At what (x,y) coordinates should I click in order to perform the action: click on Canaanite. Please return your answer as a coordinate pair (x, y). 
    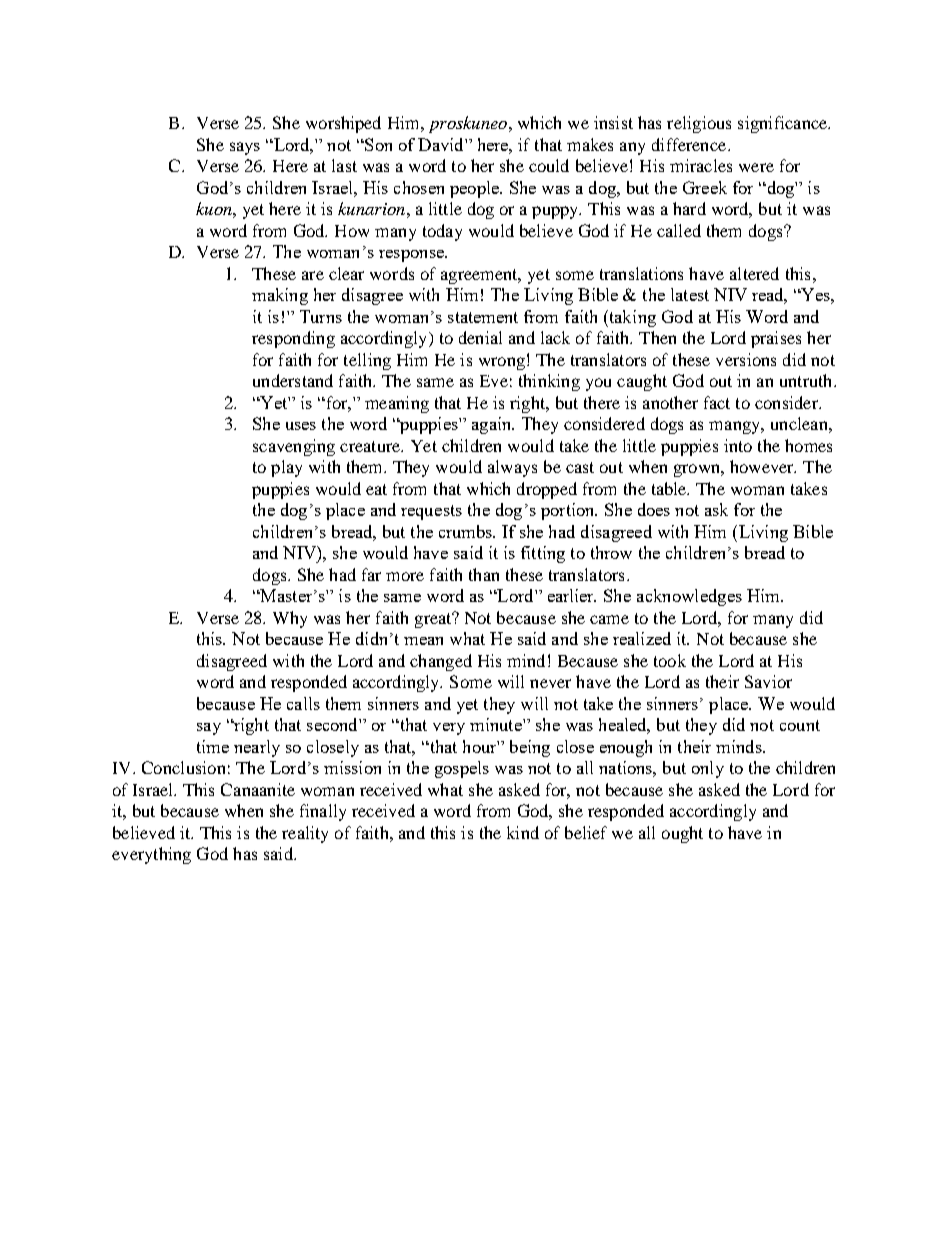
    Looking at the image, I should click on (258, 789).
